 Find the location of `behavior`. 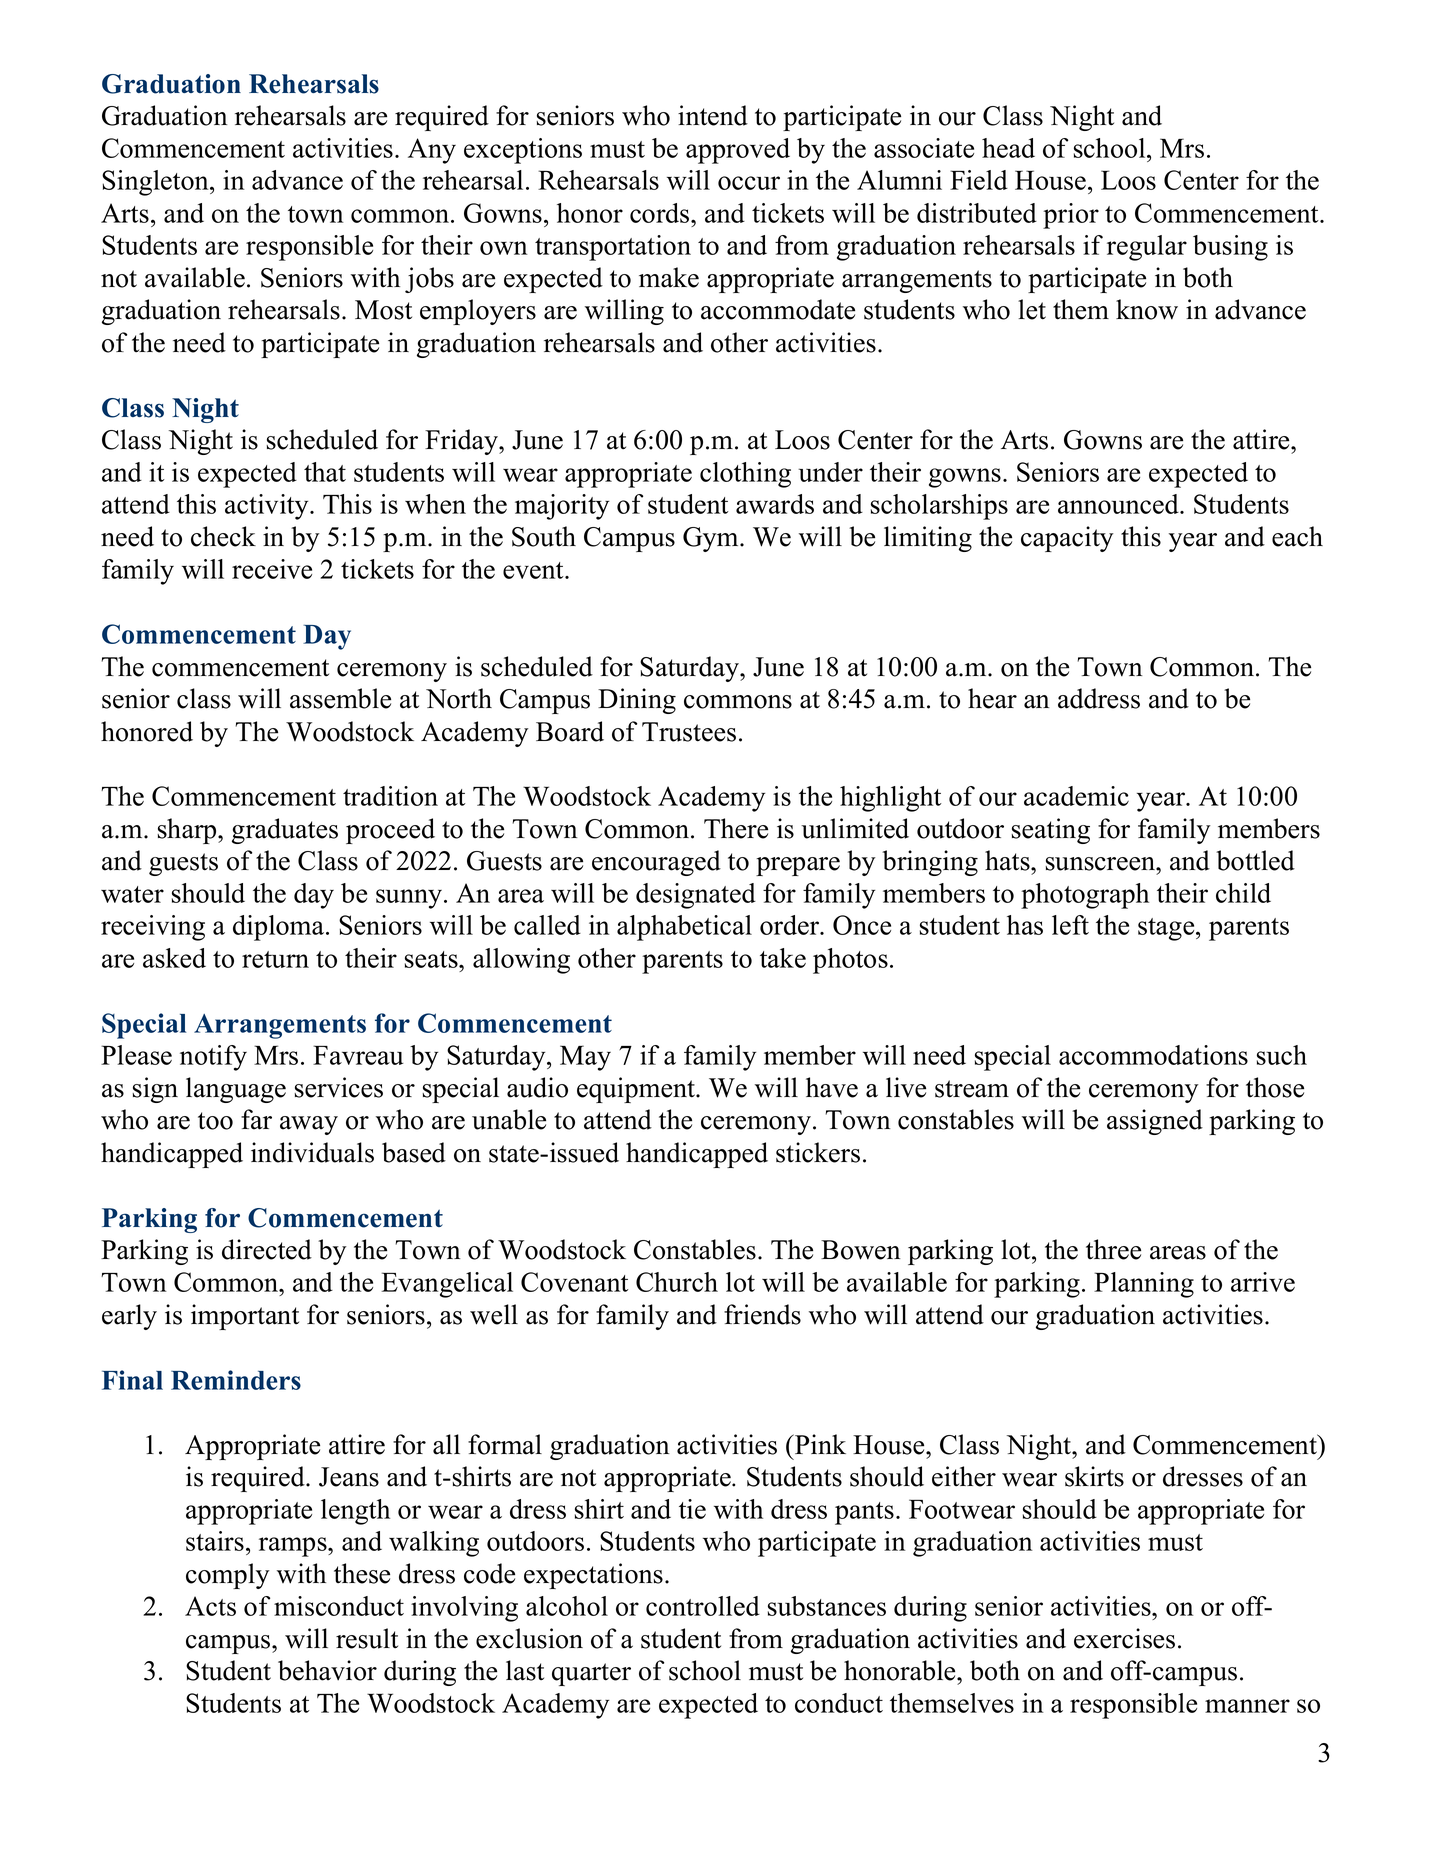

behavior is located at coordinates (327, 1670).
